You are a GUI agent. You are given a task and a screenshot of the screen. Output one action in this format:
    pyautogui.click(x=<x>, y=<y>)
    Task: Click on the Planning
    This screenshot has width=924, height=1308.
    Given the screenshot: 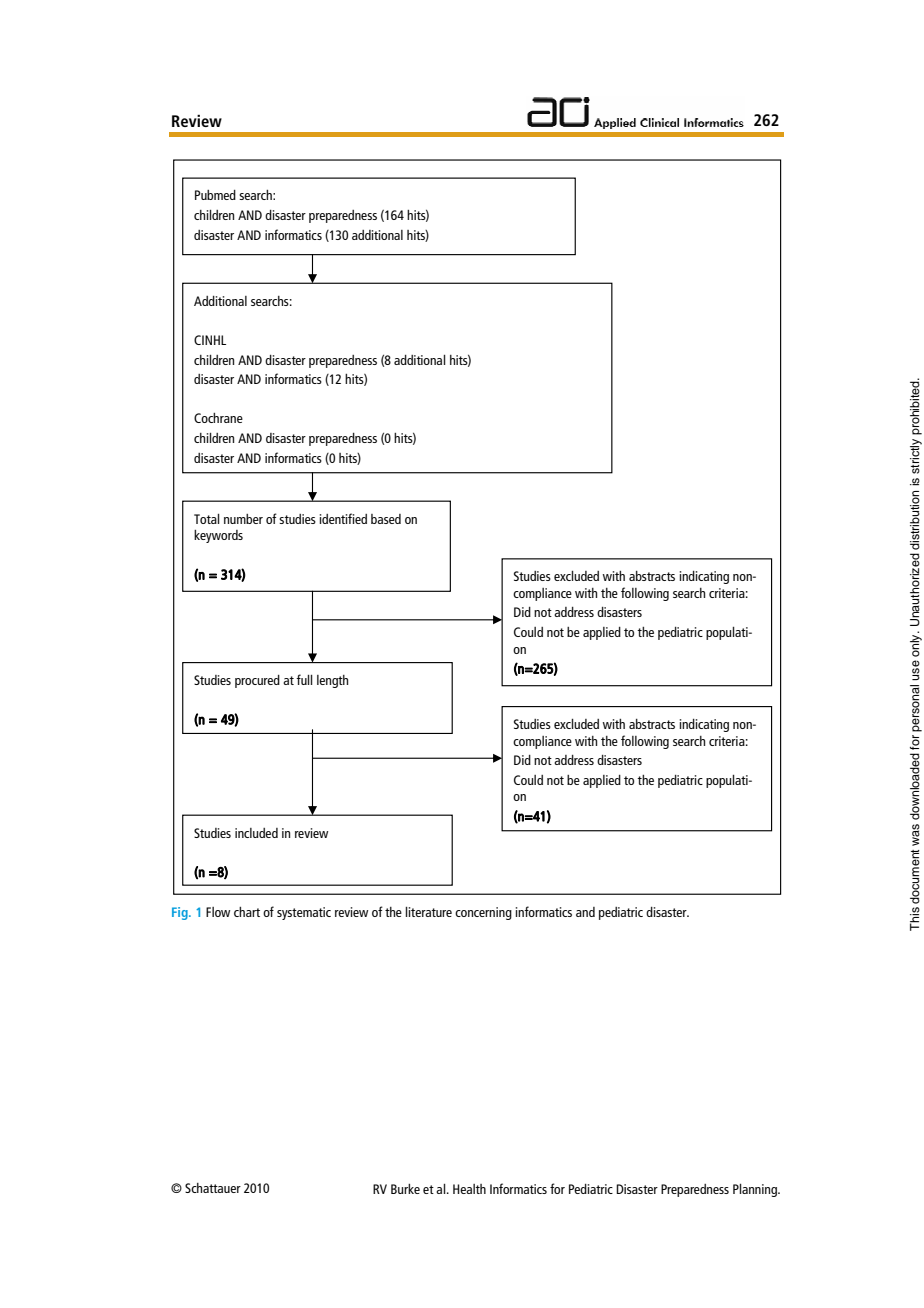 What is the action you would take?
    pyautogui.click(x=756, y=1190)
